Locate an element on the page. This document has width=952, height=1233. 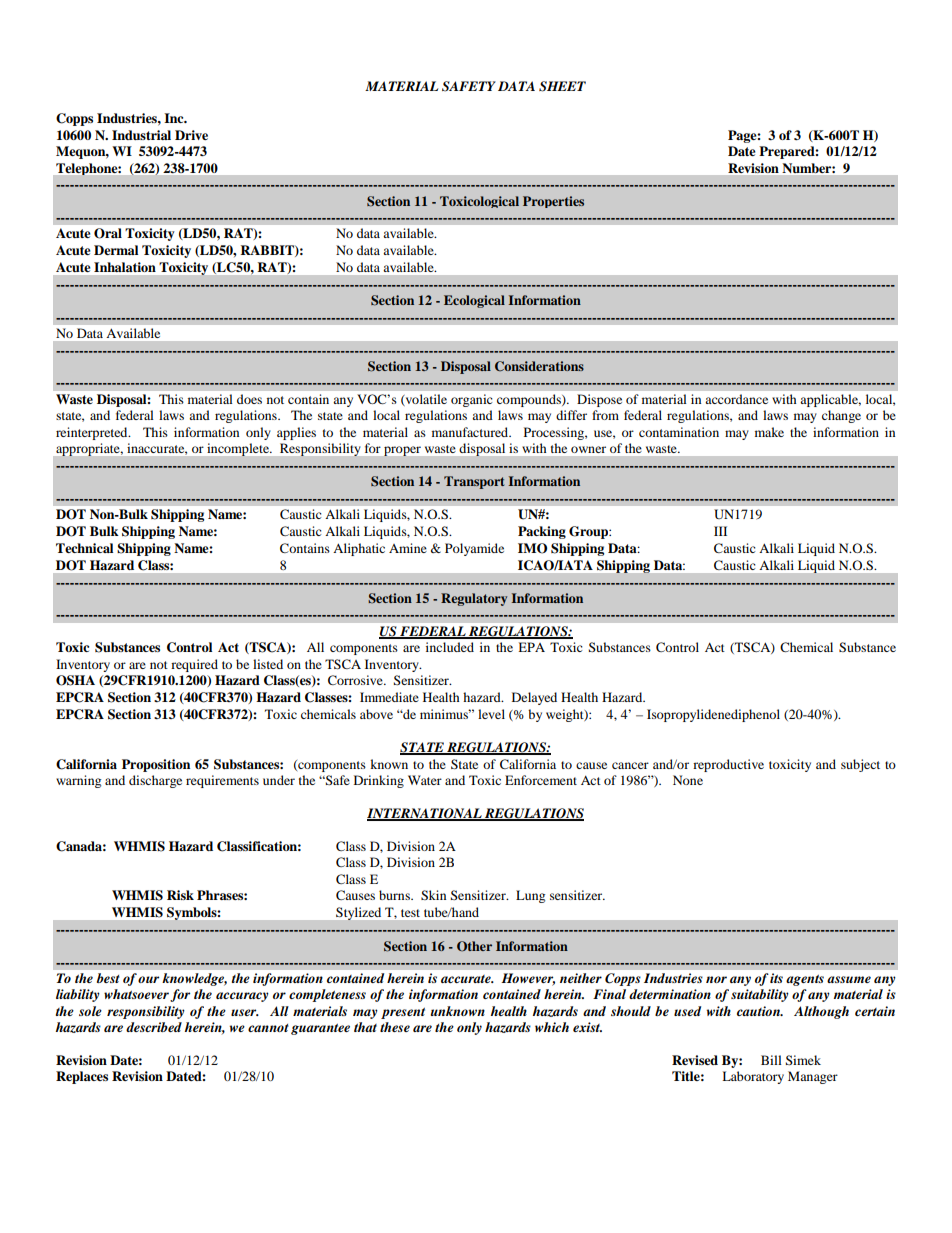
Regulatory is located at coordinates (474, 599).
